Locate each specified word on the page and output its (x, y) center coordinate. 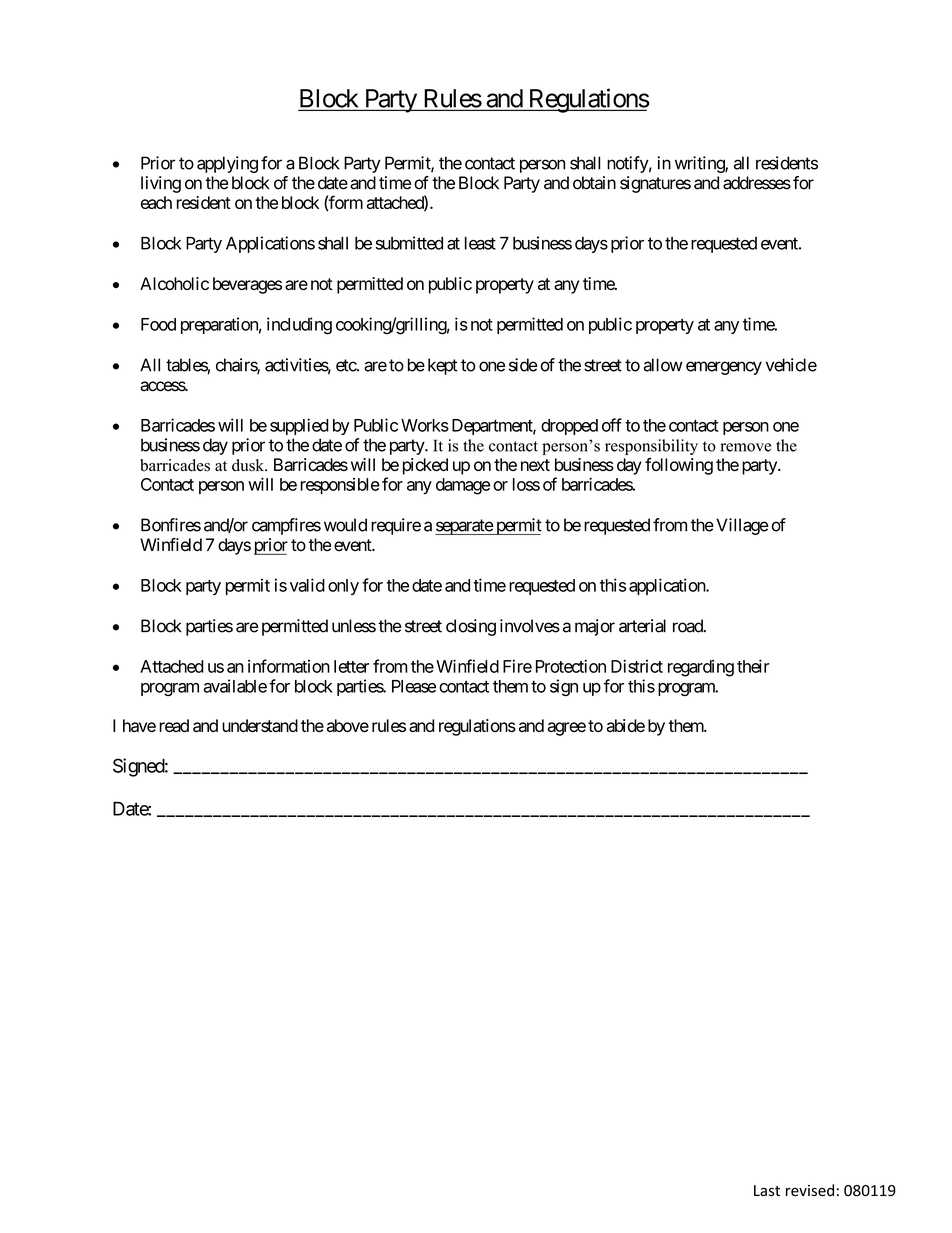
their (753, 666)
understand (260, 725)
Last (767, 1191)
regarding (701, 668)
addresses (757, 183)
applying (227, 164)
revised (810, 1190)
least (480, 243)
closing (471, 627)
